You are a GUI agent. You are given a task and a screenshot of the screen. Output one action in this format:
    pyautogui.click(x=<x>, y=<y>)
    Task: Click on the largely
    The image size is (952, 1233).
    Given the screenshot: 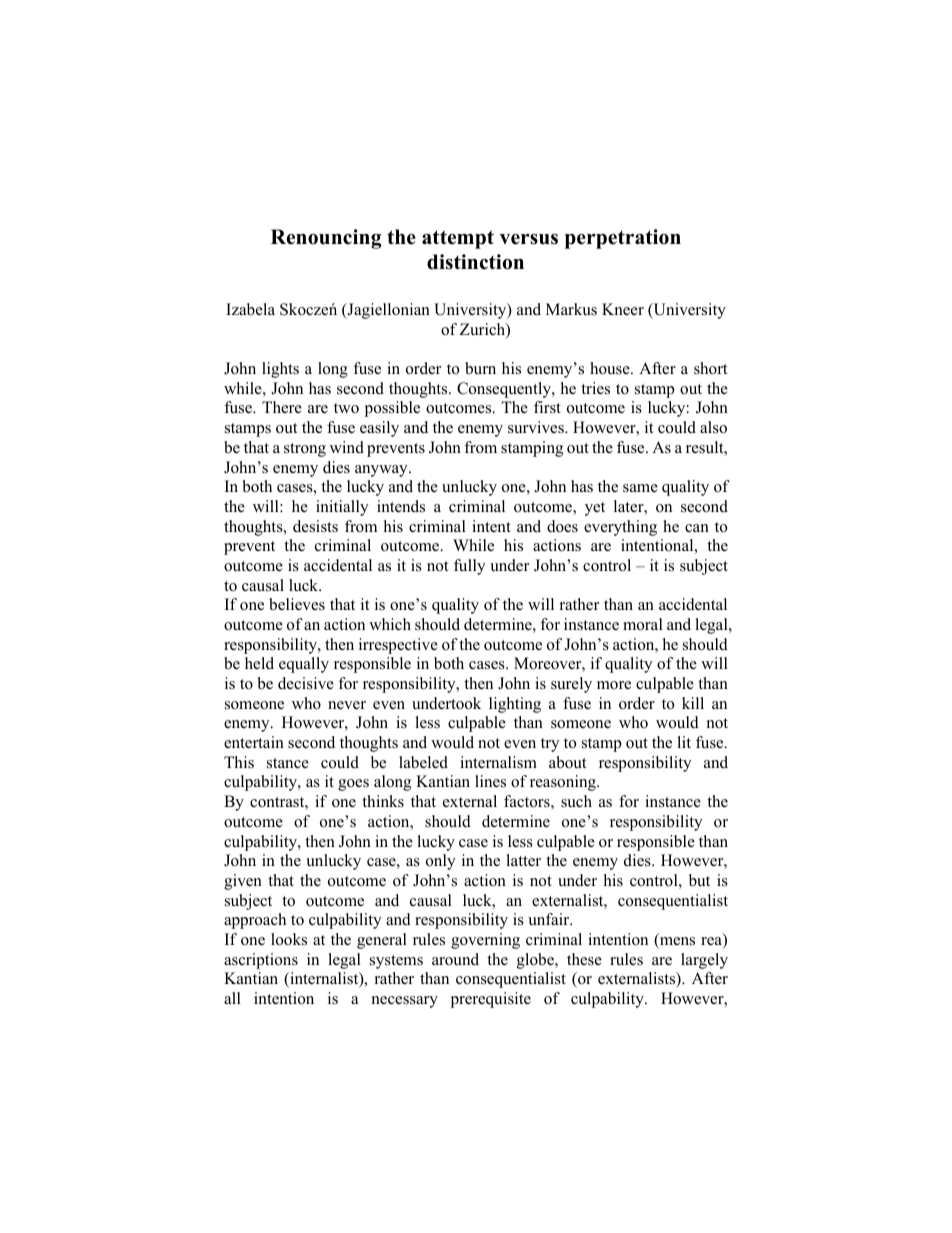 What is the action you would take?
    pyautogui.click(x=704, y=961)
